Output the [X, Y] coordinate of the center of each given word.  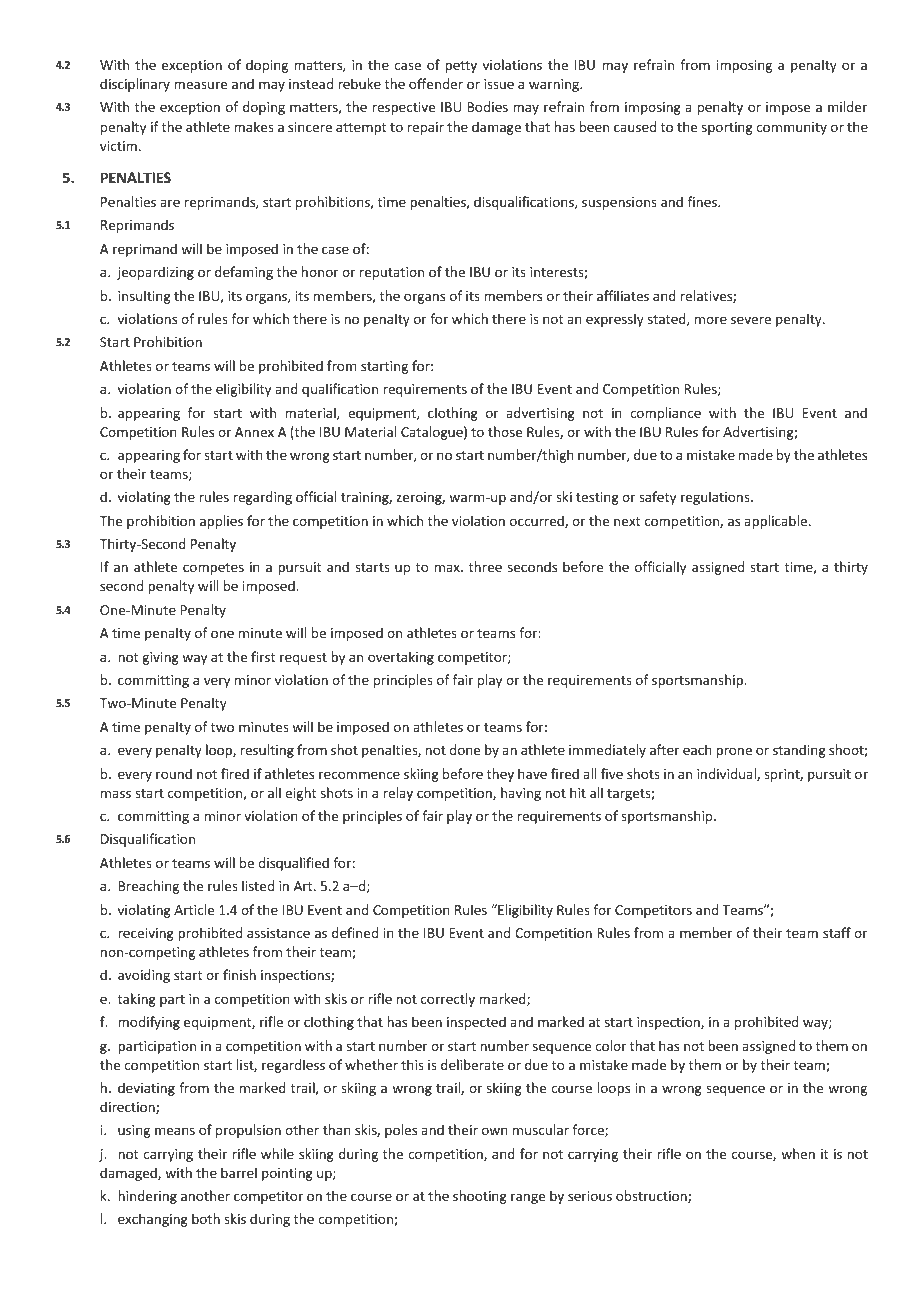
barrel [239, 1172]
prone [734, 752]
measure [200, 85]
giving [160, 658]
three [485, 566]
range [528, 1198]
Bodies [487, 106]
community [791, 128]
